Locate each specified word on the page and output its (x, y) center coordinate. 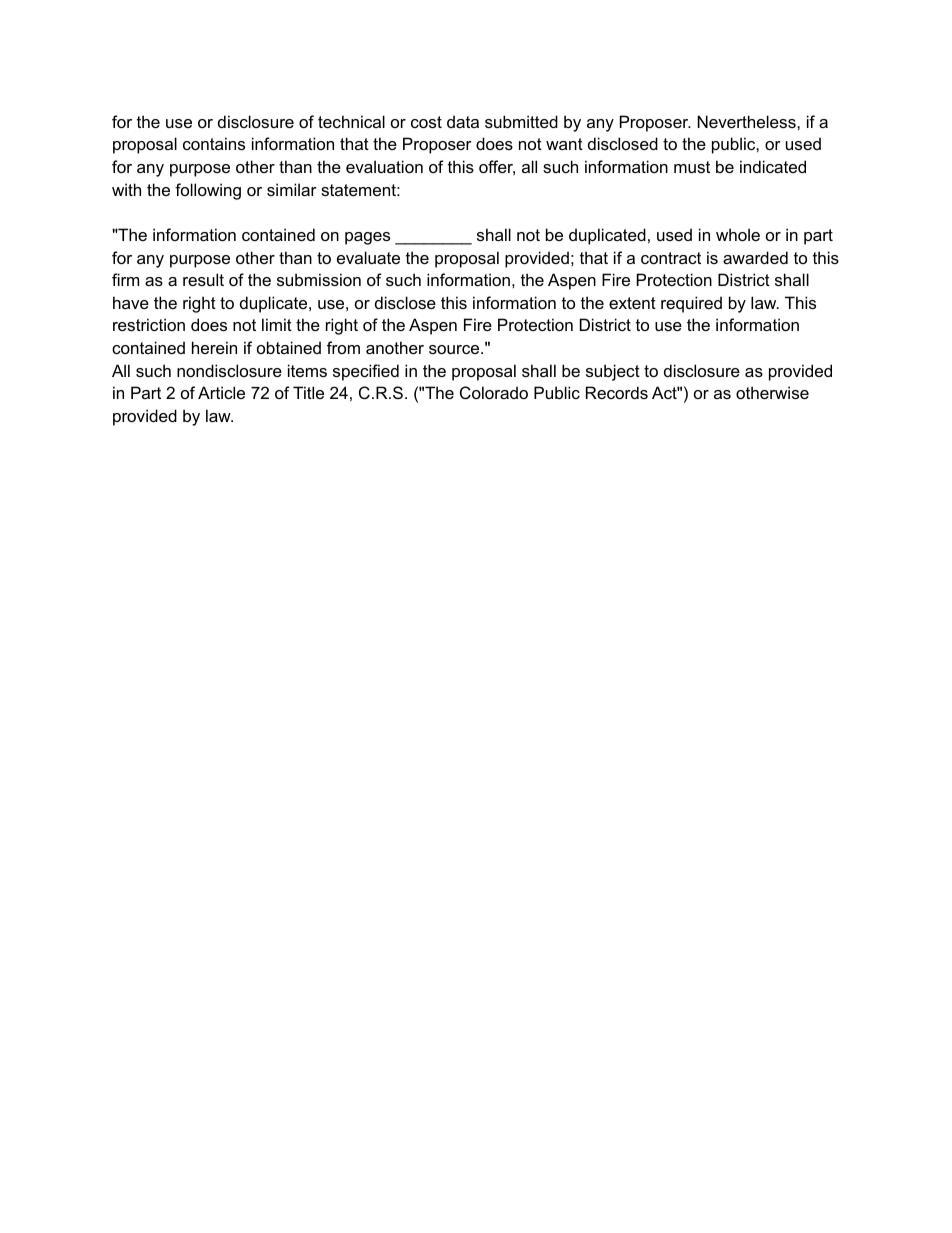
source (455, 349)
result (203, 279)
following (208, 191)
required (691, 304)
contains (214, 143)
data (463, 121)
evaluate (368, 257)
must (692, 167)
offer (497, 167)
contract (671, 258)
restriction (149, 324)
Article (221, 392)
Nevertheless (748, 121)
